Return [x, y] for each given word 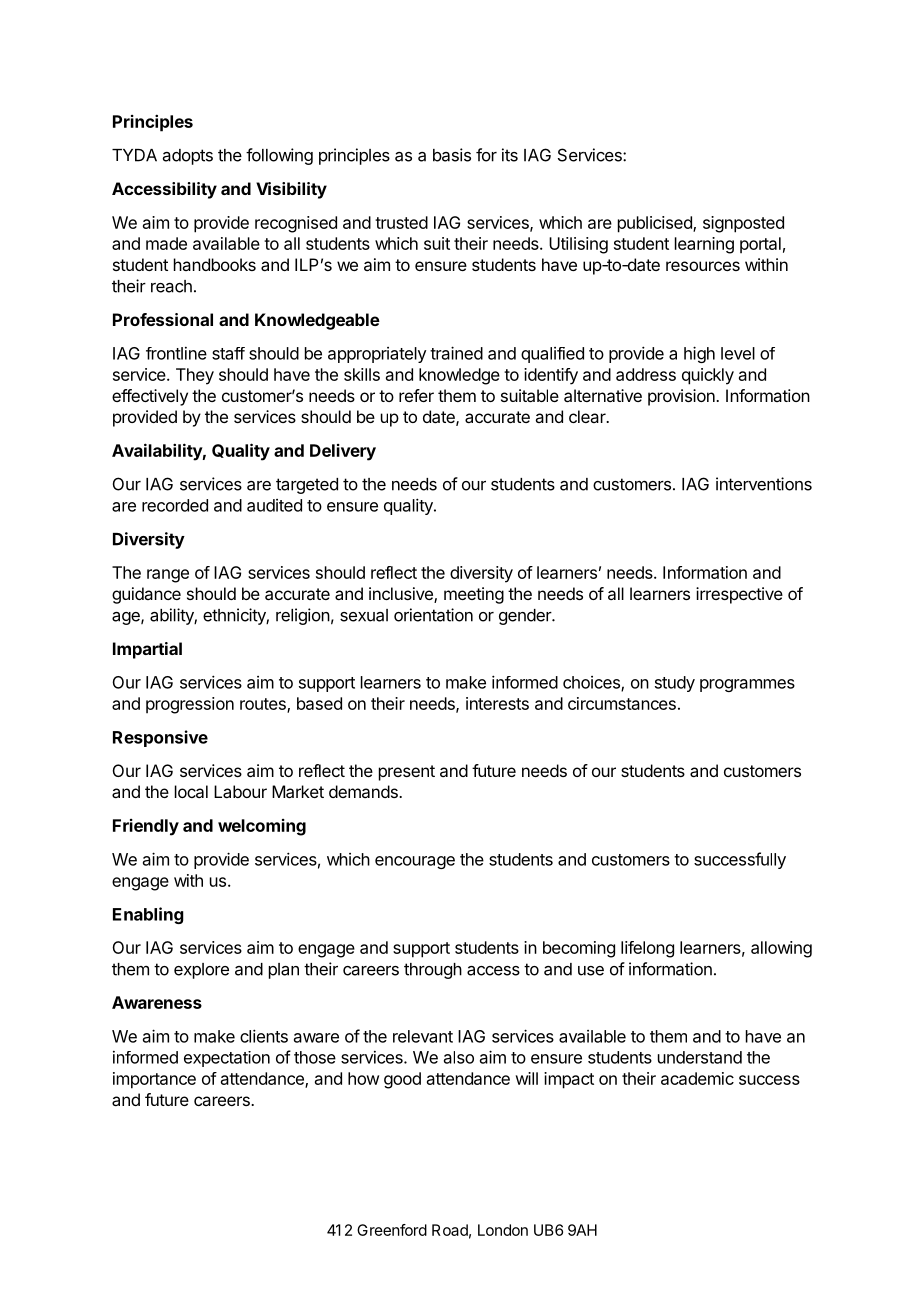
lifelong [647, 949]
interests [497, 703]
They [195, 376]
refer [416, 395]
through [433, 971]
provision [682, 397]
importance [154, 1080]
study [675, 684]
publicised [656, 224]
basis [452, 155]
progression [190, 705]
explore [201, 971]
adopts [188, 157]
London [503, 1230]
